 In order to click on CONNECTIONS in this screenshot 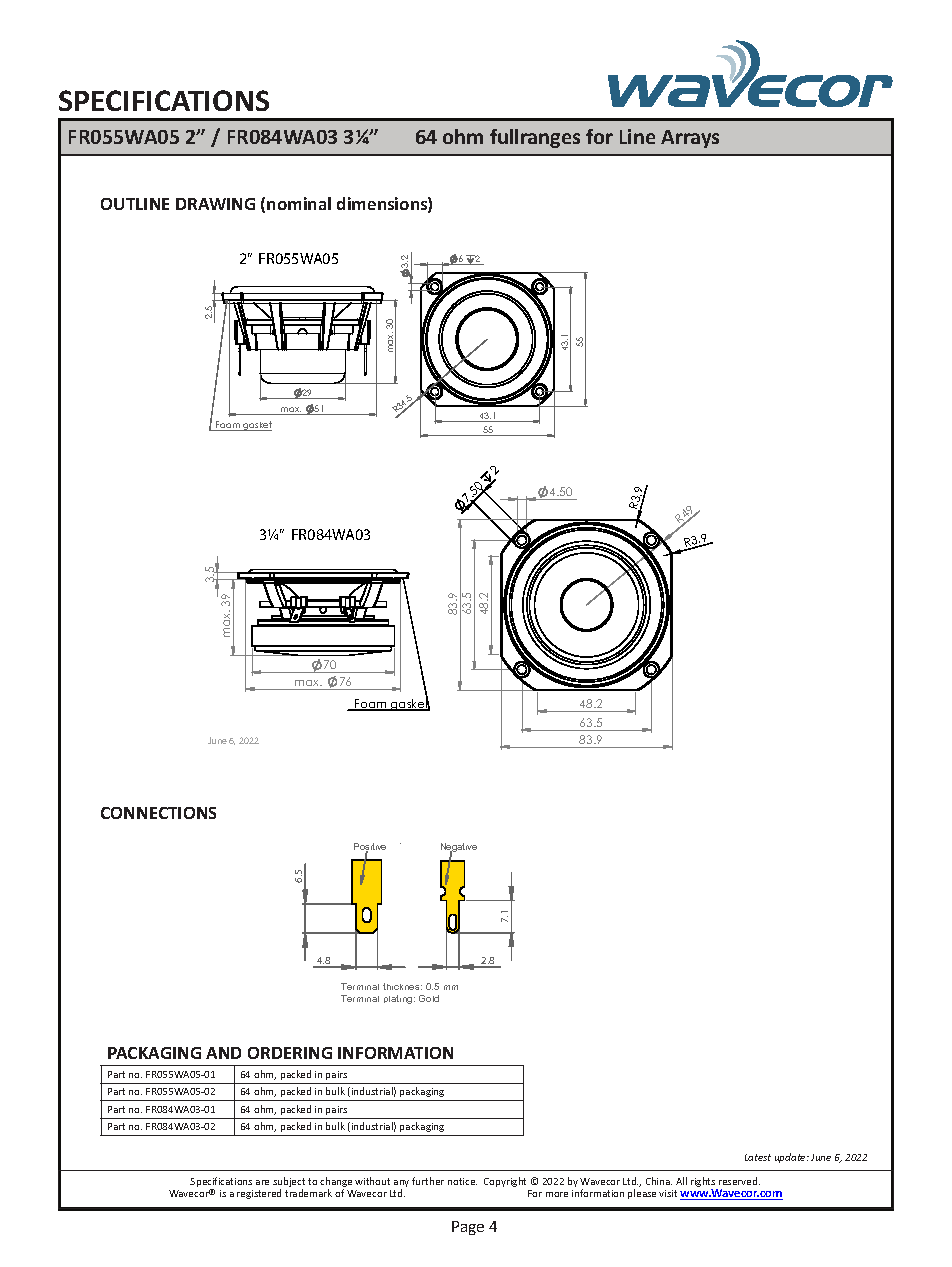, I will do `click(158, 813)`.
